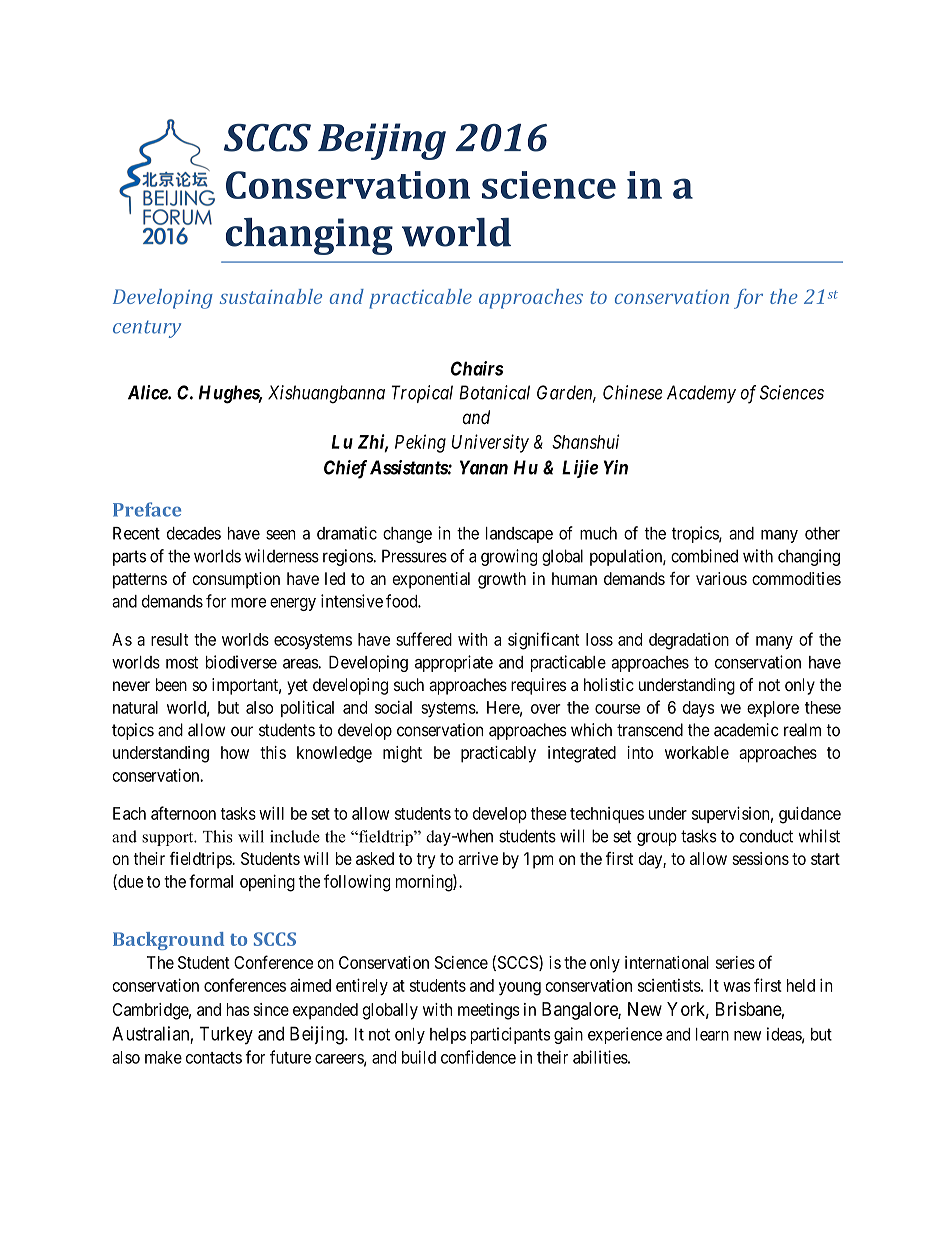  What do you see at coordinates (701, 394) in the screenshot?
I see `Academy` at bounding box center [701, 394].
